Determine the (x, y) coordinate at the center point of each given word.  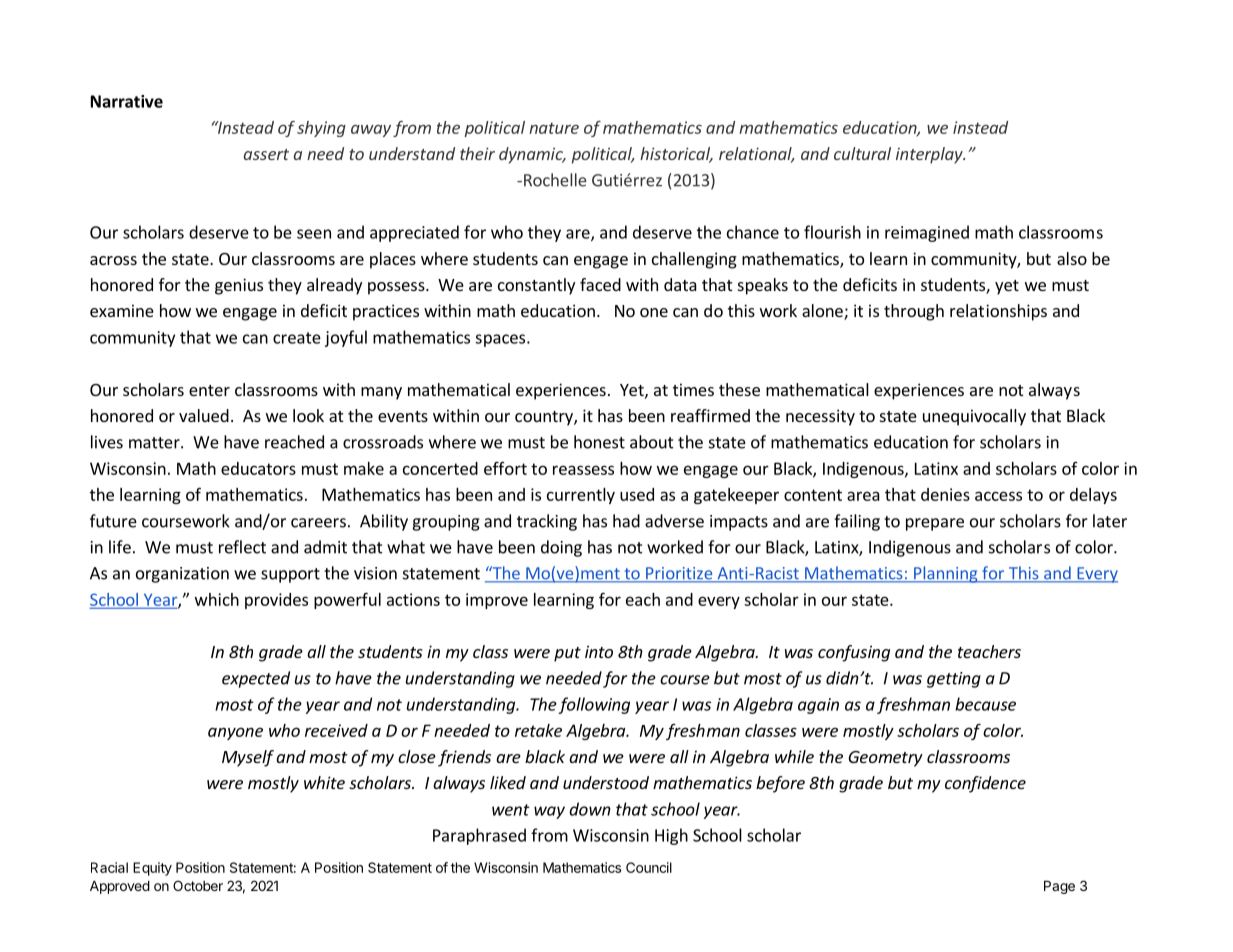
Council (649, 867)
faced (600, 284)
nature (554, 128)
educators (258, 468)
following (594, 705)
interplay (930, 155)
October (198, 885)
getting (954, 680)
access (998, 496)
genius (239, 286)
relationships (998, 312)
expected (256, 679)
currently (581, 496)
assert (266, 154)
